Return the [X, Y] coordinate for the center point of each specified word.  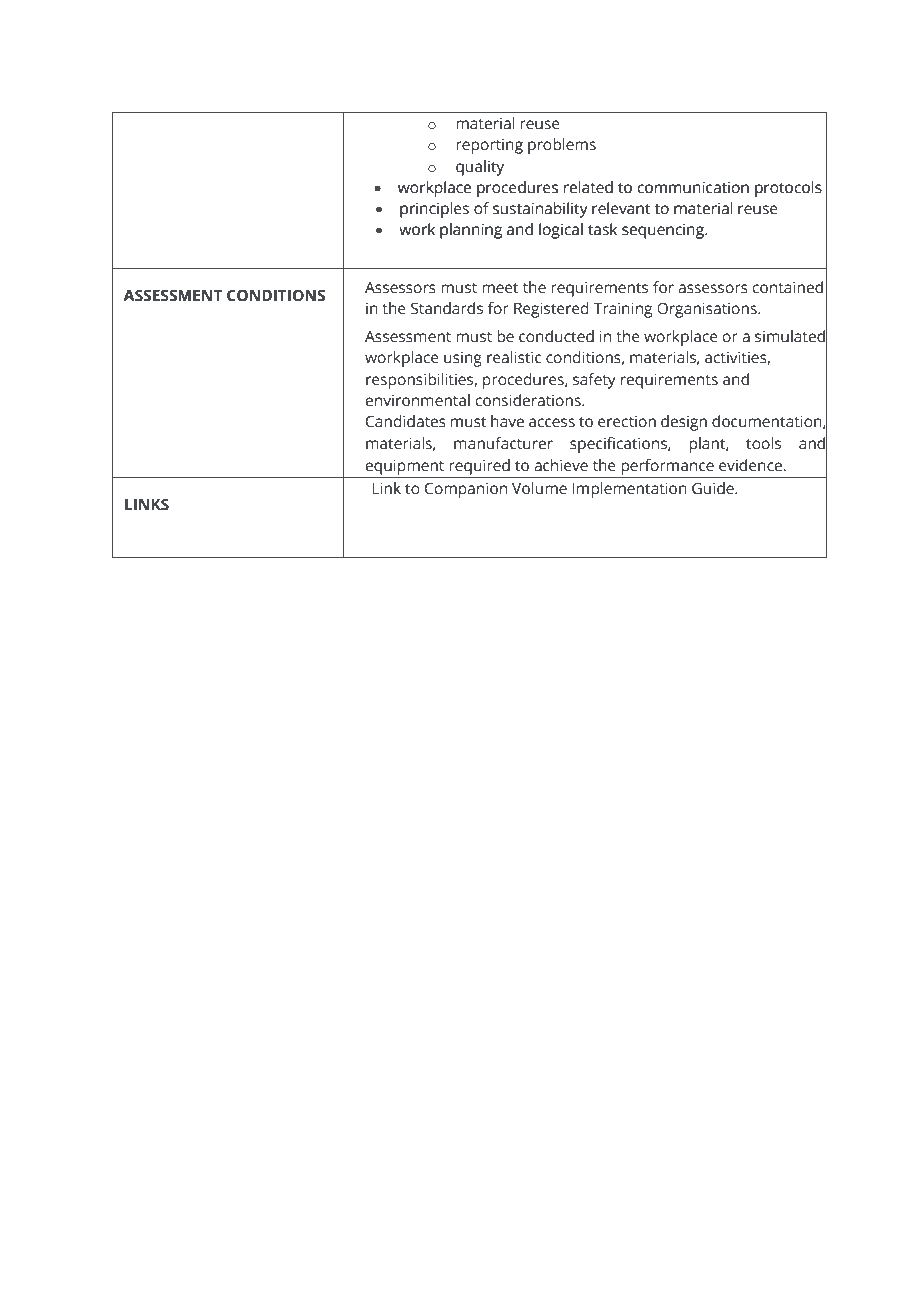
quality [480, 168]
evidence [752, 465]
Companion [466, 490]
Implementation [629, 490]
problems [562, 146]
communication [693, 187]
